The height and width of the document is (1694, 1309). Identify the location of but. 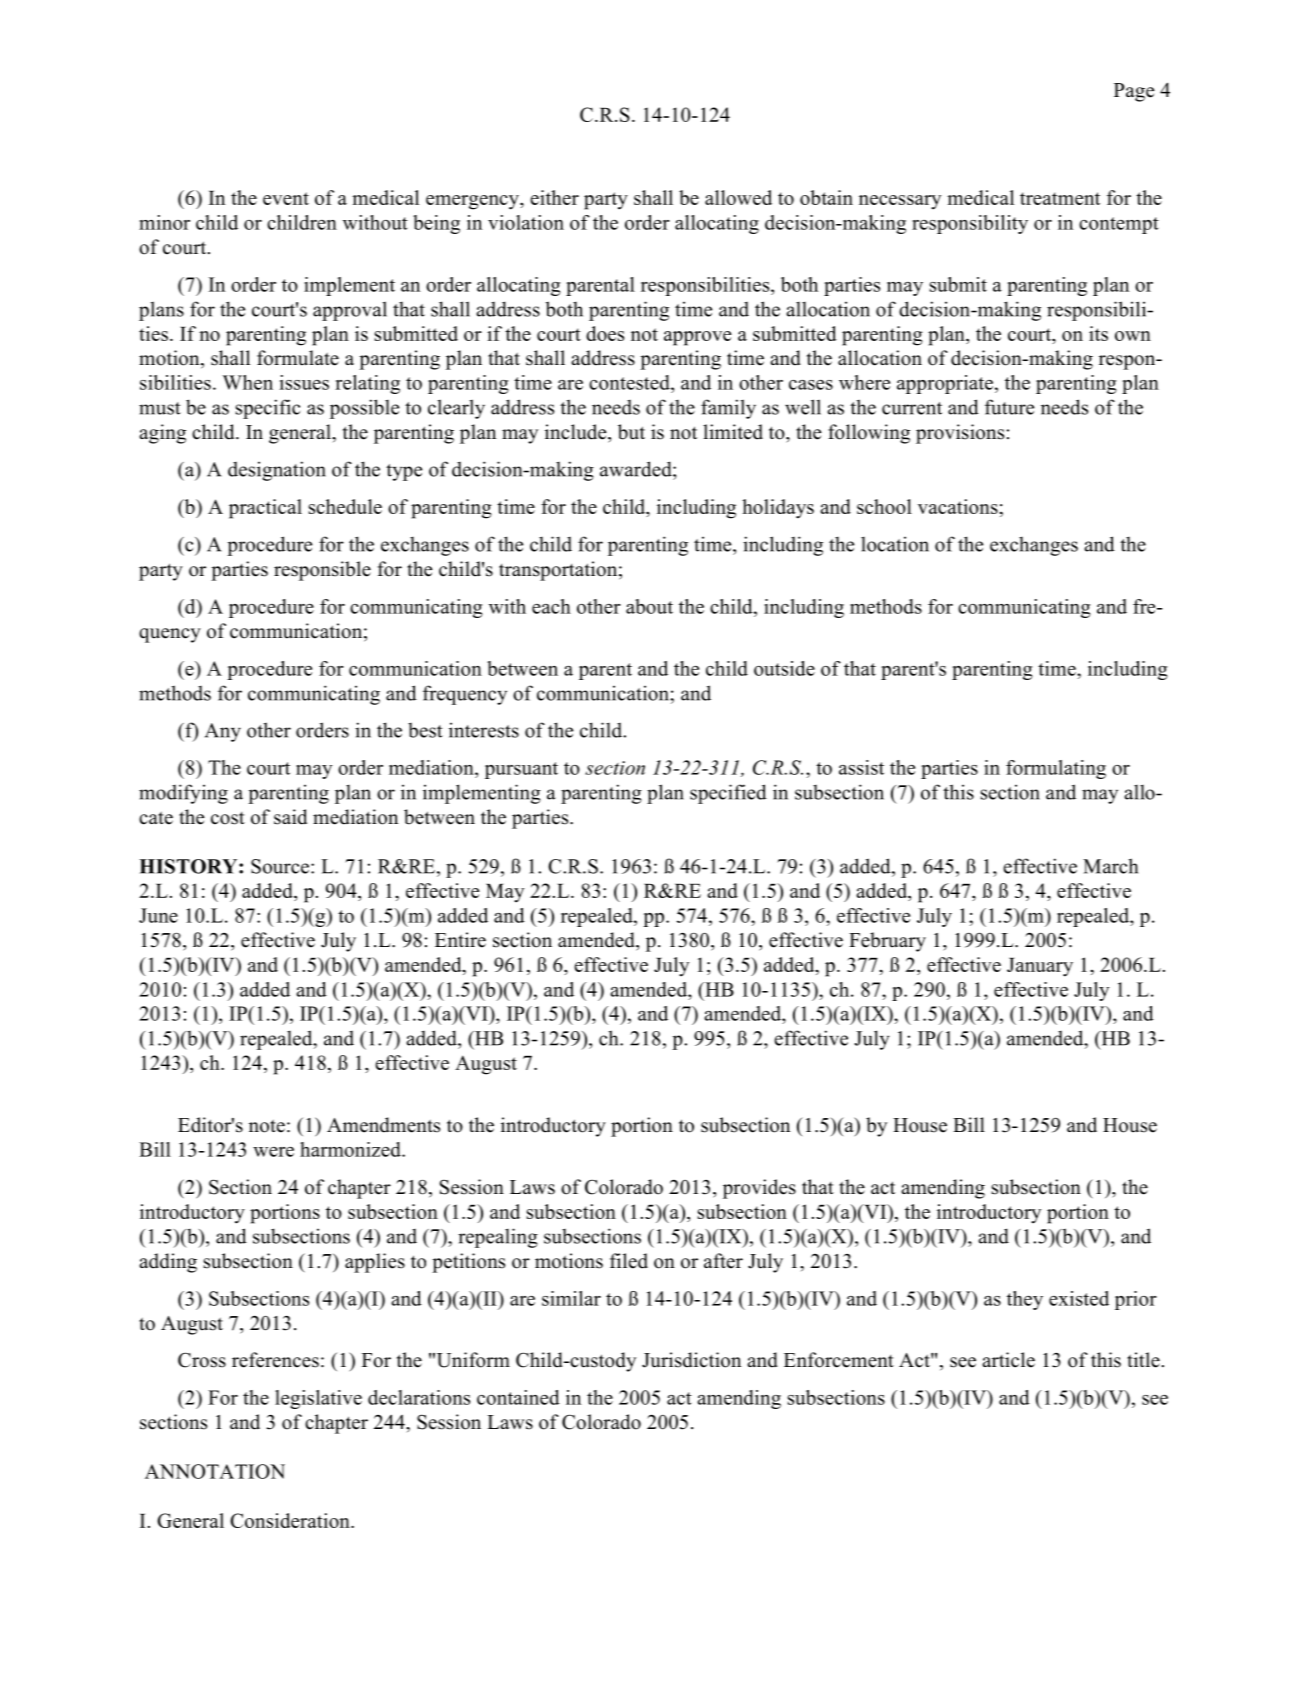
(631, 432).
